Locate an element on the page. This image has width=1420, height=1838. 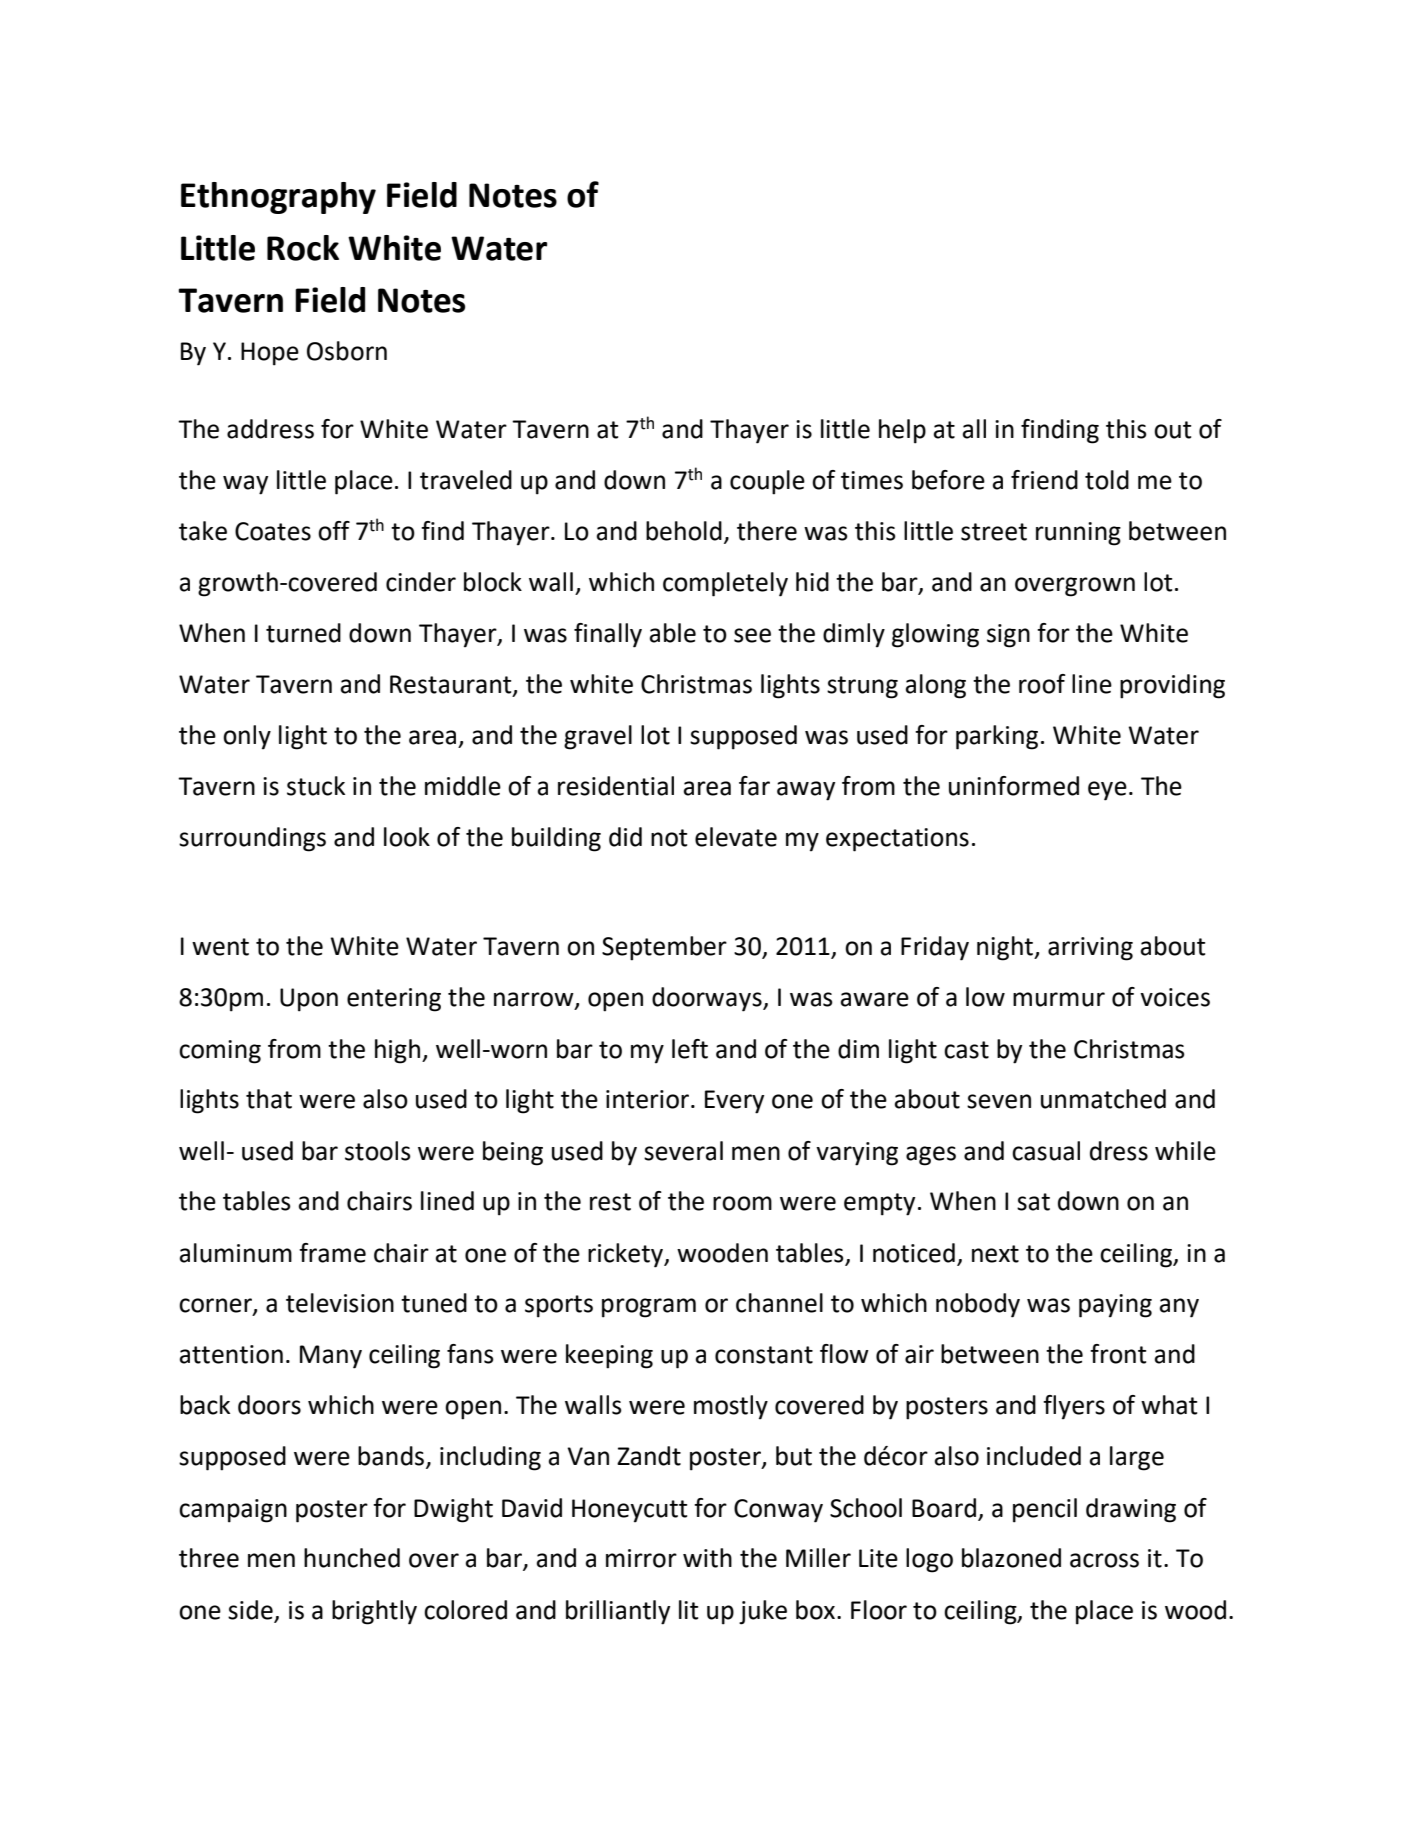
friend is located at coordinates (1044, 480).
